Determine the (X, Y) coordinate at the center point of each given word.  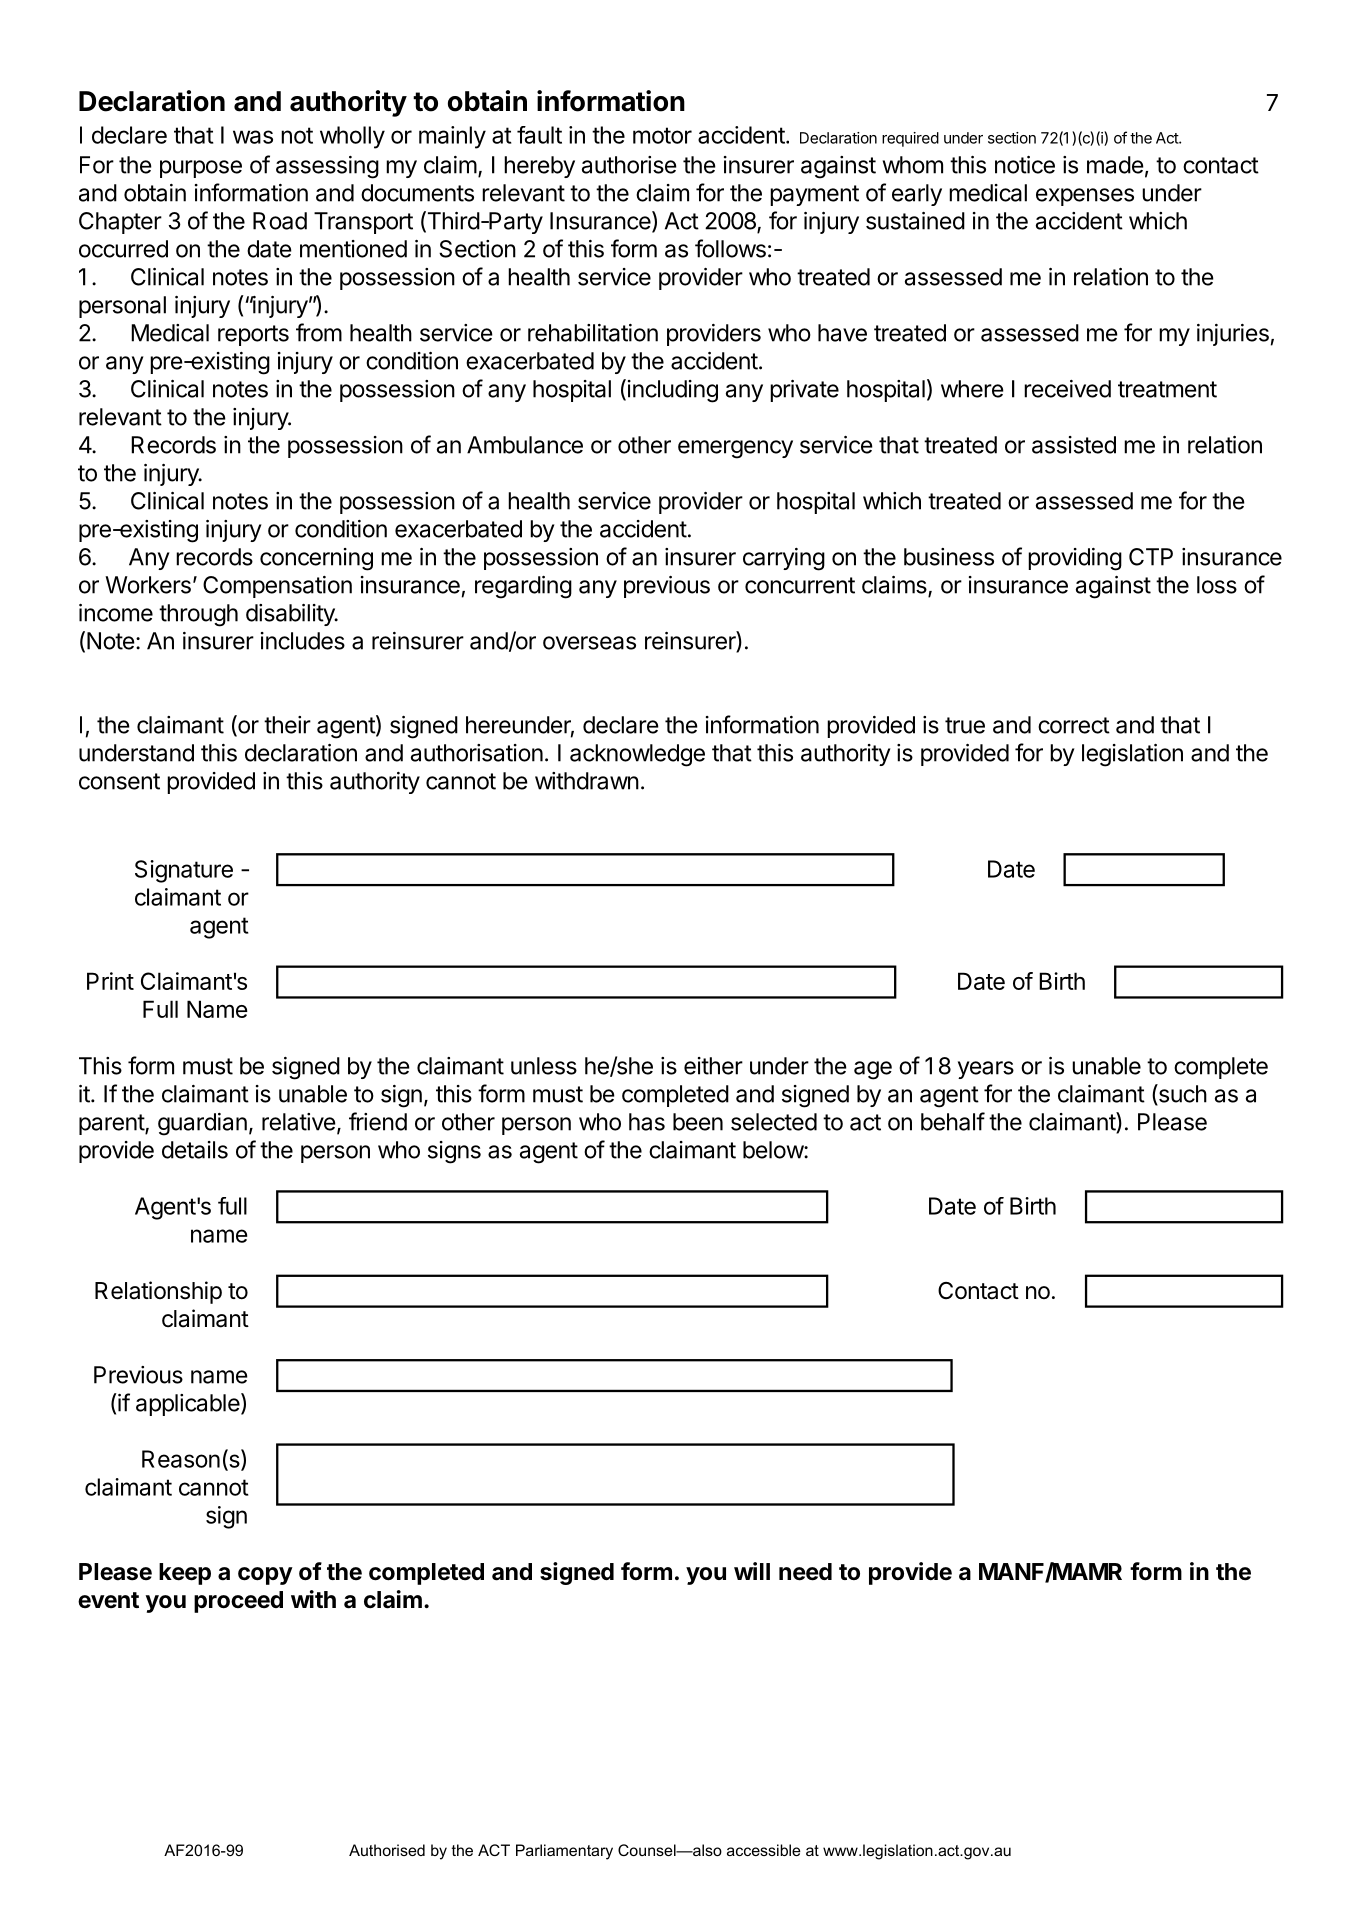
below (774, 1150)
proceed (238, 1602)
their (287, 725)
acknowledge (637, 755)
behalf (953, 1121)
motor (662, 135)
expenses (1085, 197)
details (195, 1150)
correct (1074, 725)
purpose (201, 169)
